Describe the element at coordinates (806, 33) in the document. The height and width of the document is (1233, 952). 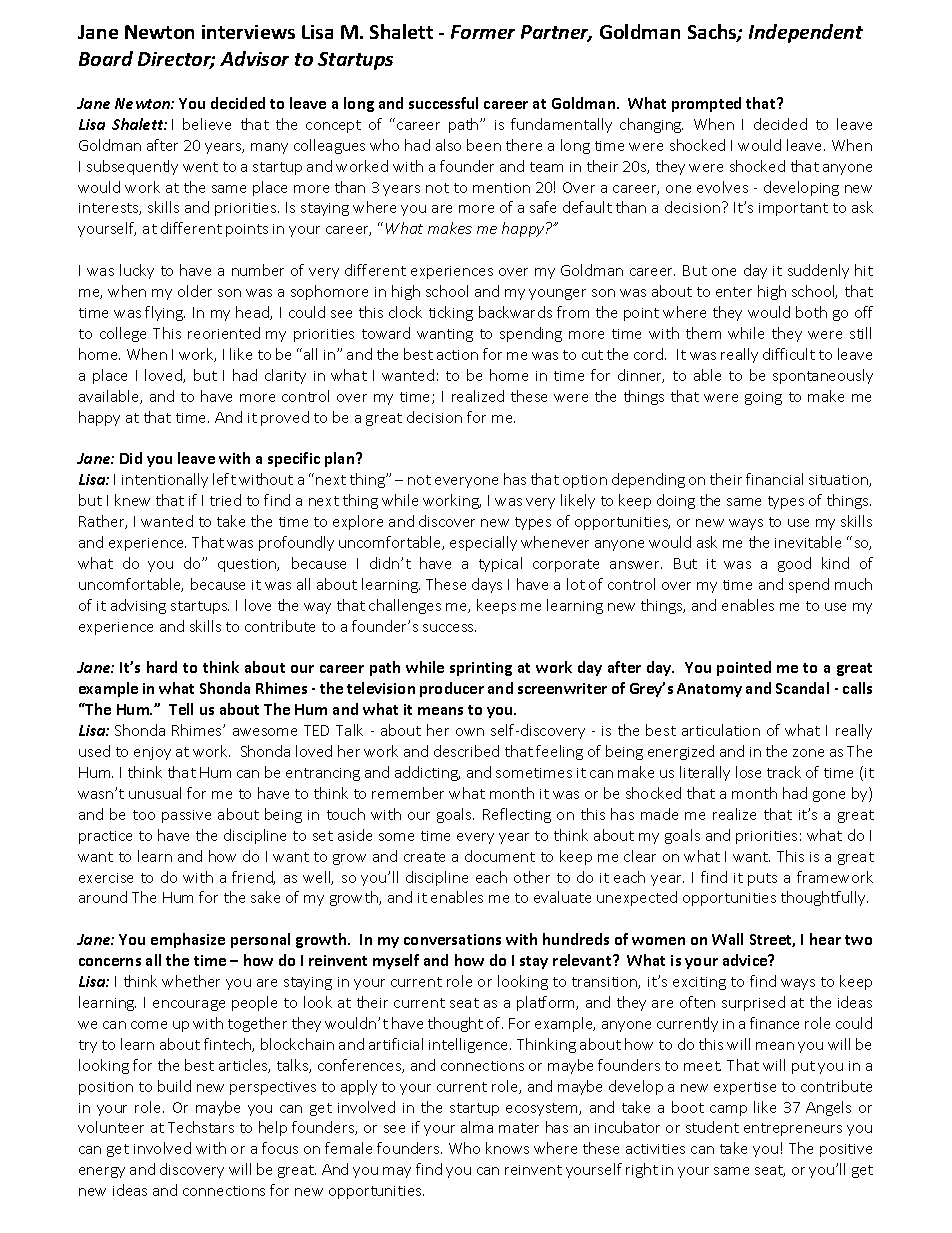
I see `Independent` at that location.
